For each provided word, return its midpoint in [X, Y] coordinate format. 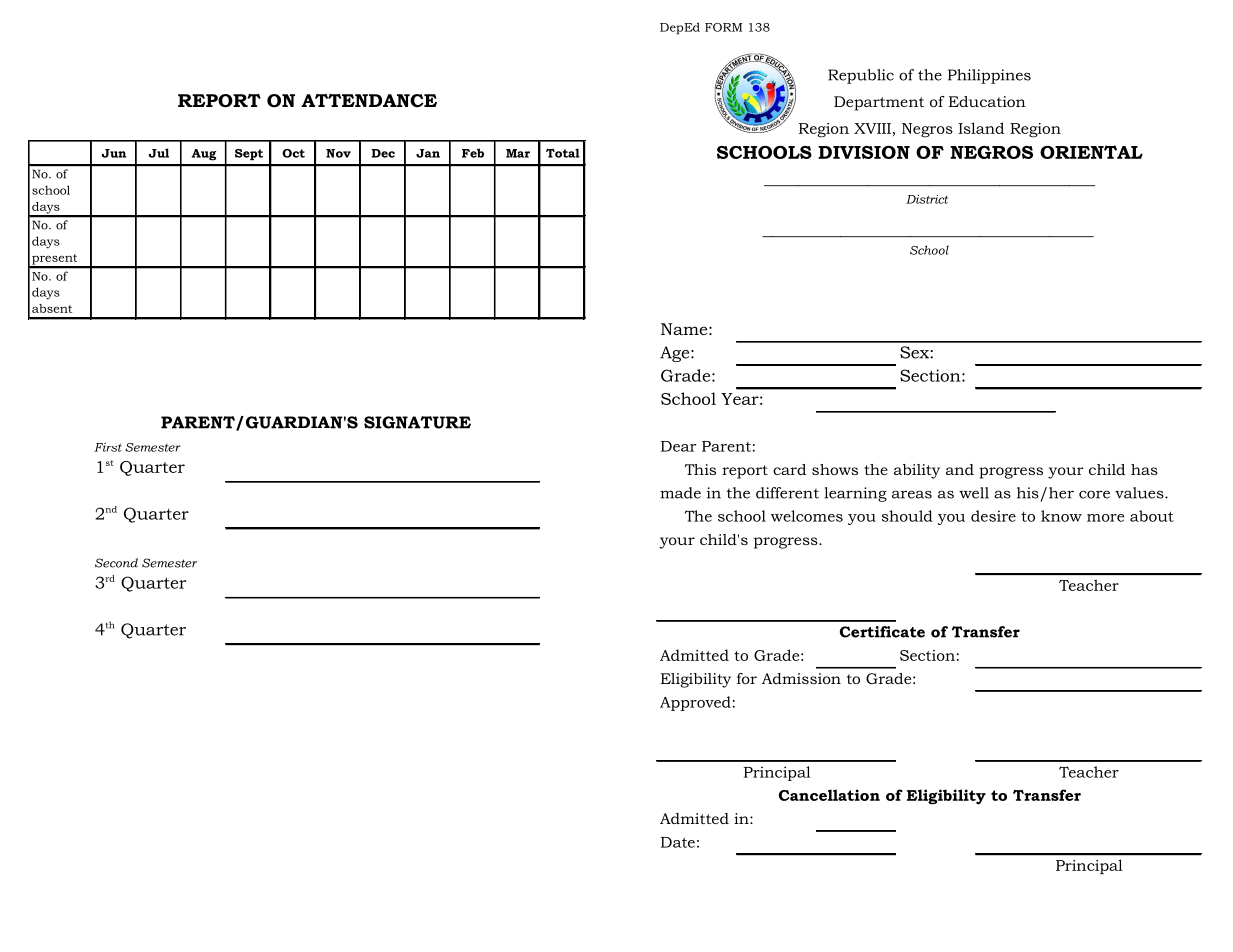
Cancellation [829, 795]
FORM [723, 27]
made [680, 493]
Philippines [989, 76]
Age [676, 354]
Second [116, 563]
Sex [915, 352]
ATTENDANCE [369, 101]
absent [52, 308]
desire [993, 516]
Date [678, 842]
